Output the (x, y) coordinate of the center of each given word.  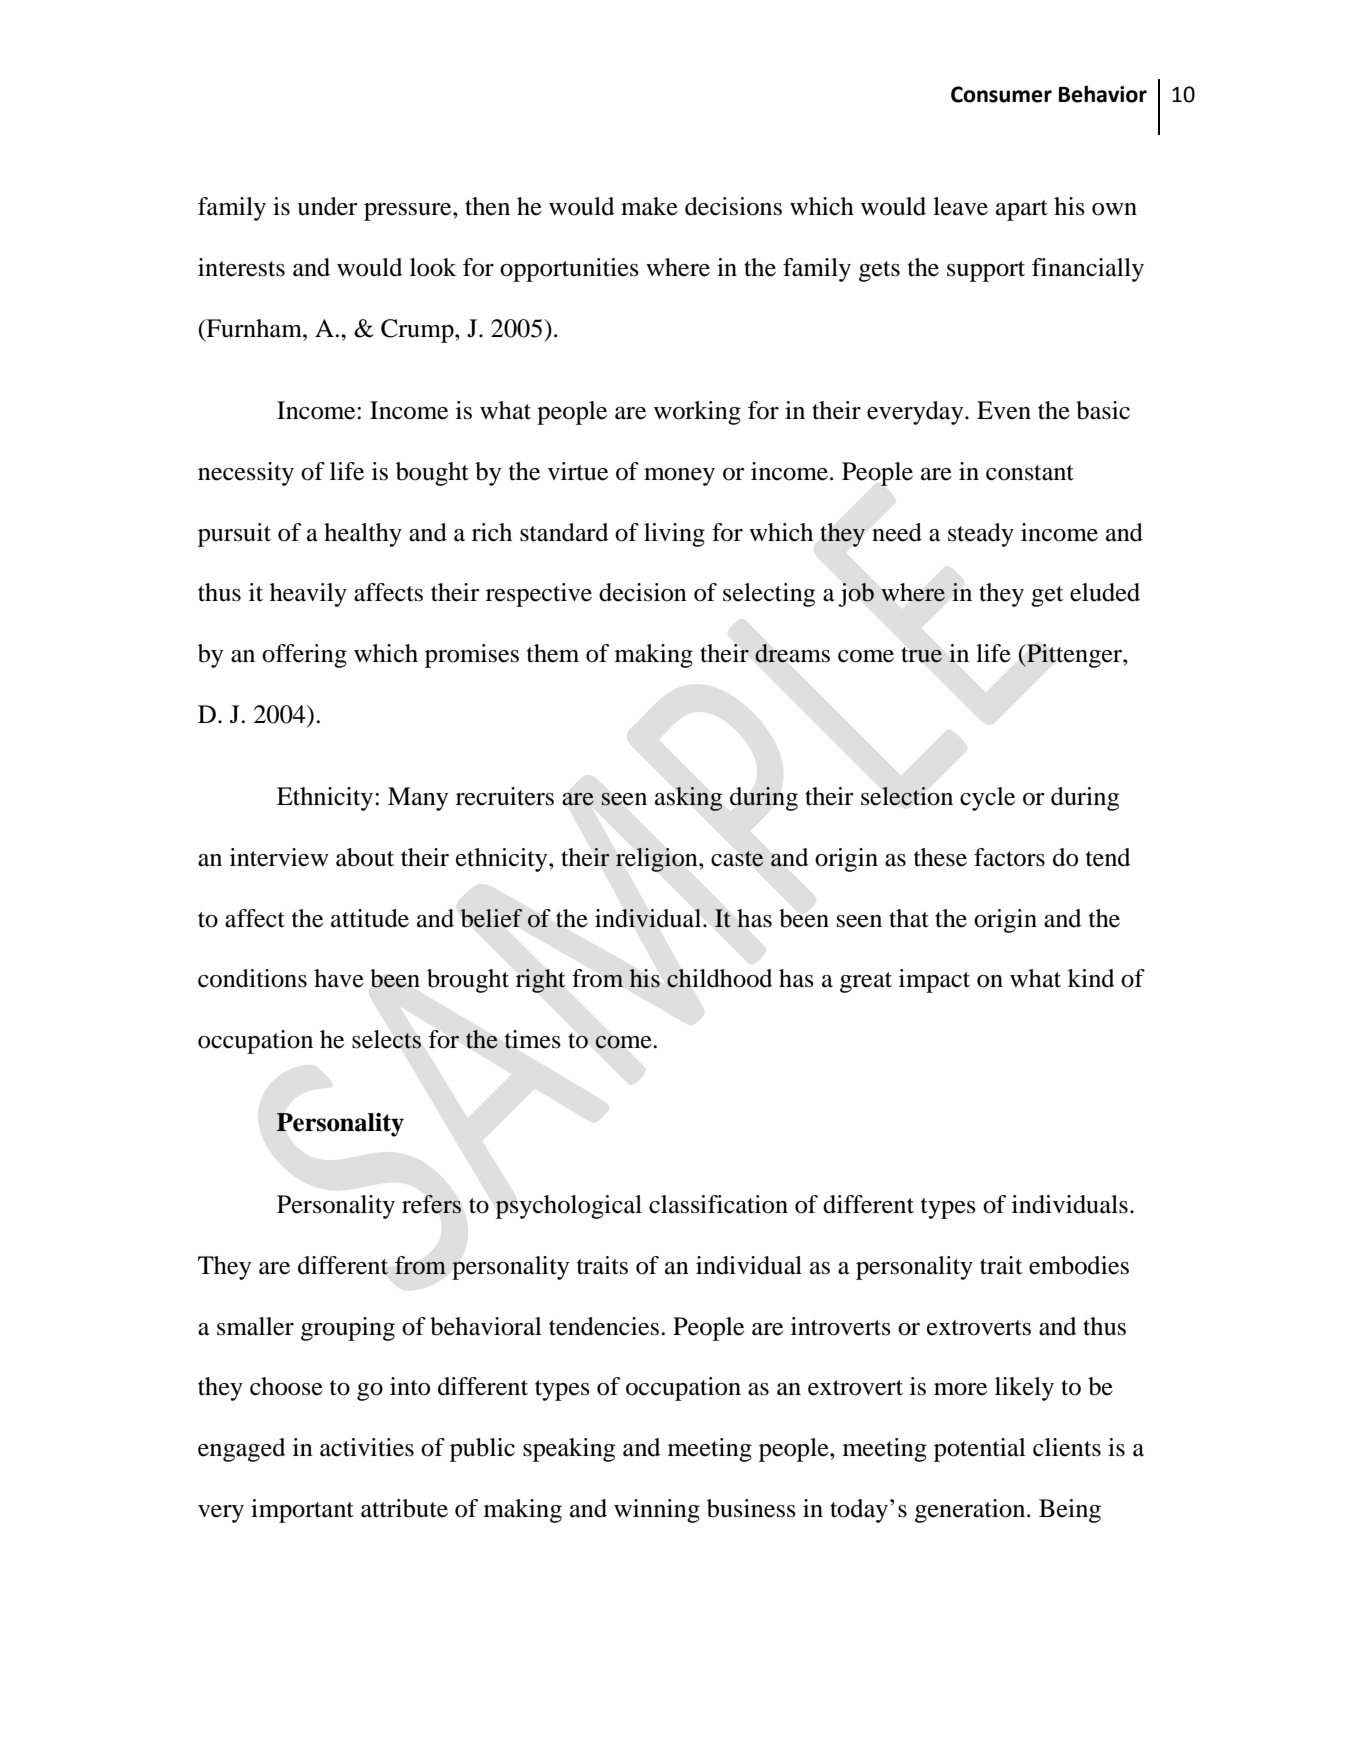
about (365, 857)
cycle (987, 799)
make (649, 206)
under (327, 206)
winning (657, 1511)
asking (688, 799)
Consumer (1001, 94)
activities (367, 1447)
